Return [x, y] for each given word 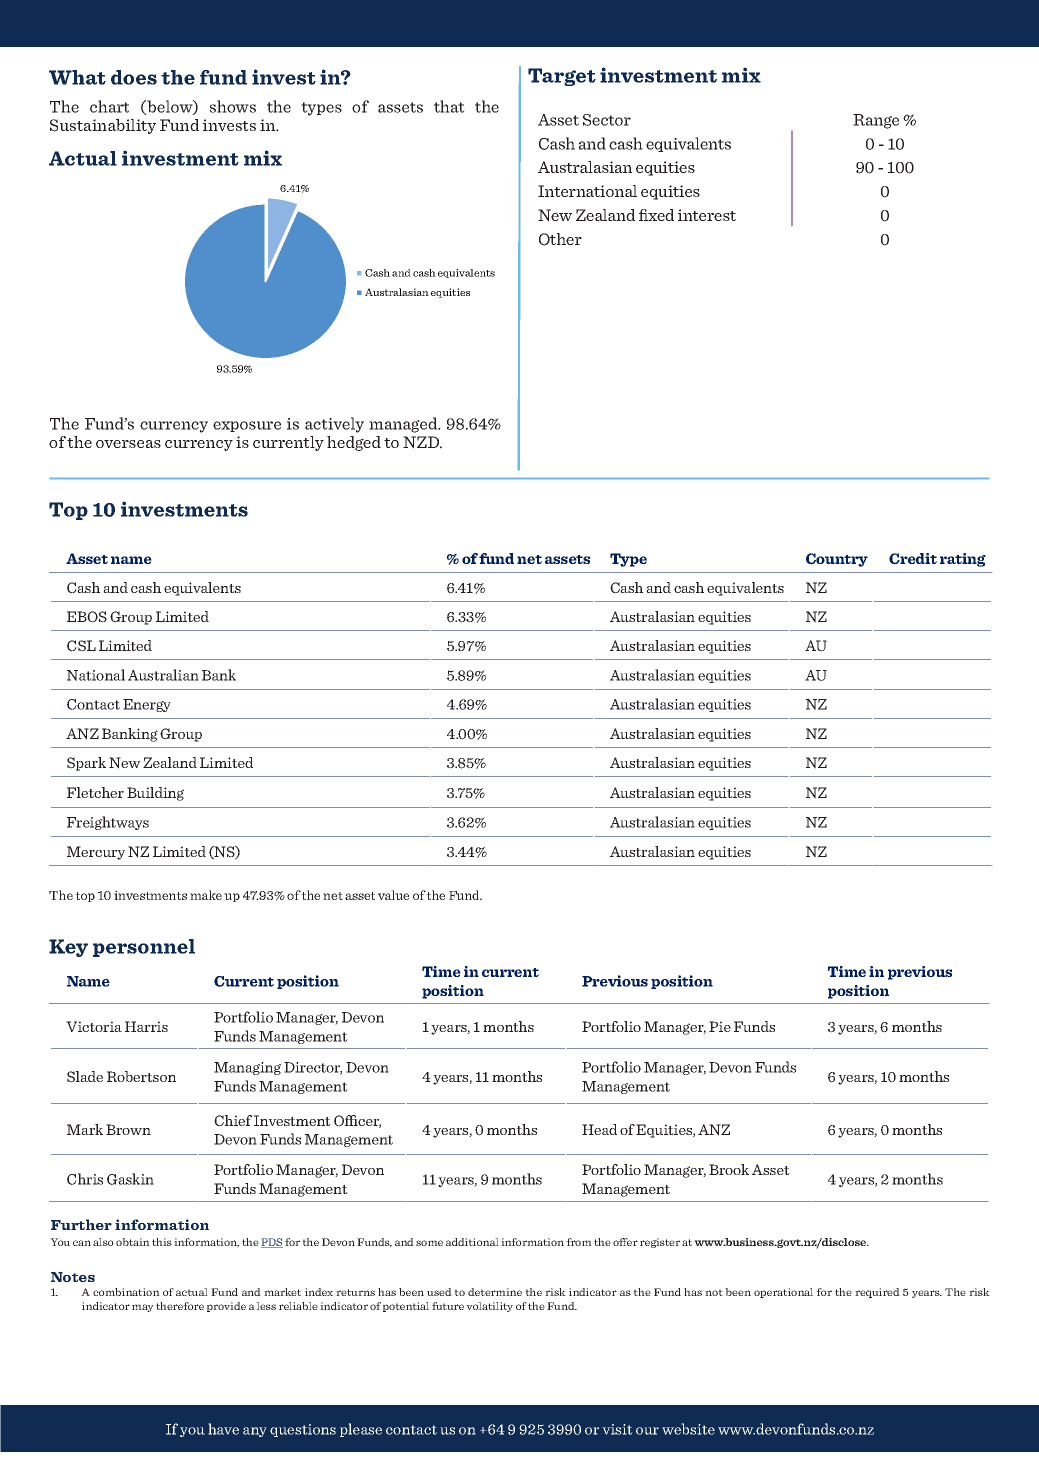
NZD [422, 442]
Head [599, 1129]
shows [233, 106]
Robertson [141, 1076]
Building [155, 794]
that [449, 106]
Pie [720, 1026]
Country [837, 560]
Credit [913, 559]
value [393, 895]
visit [617, 1429]
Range [876, 121]
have [223, 1429]
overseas [128, 444]
